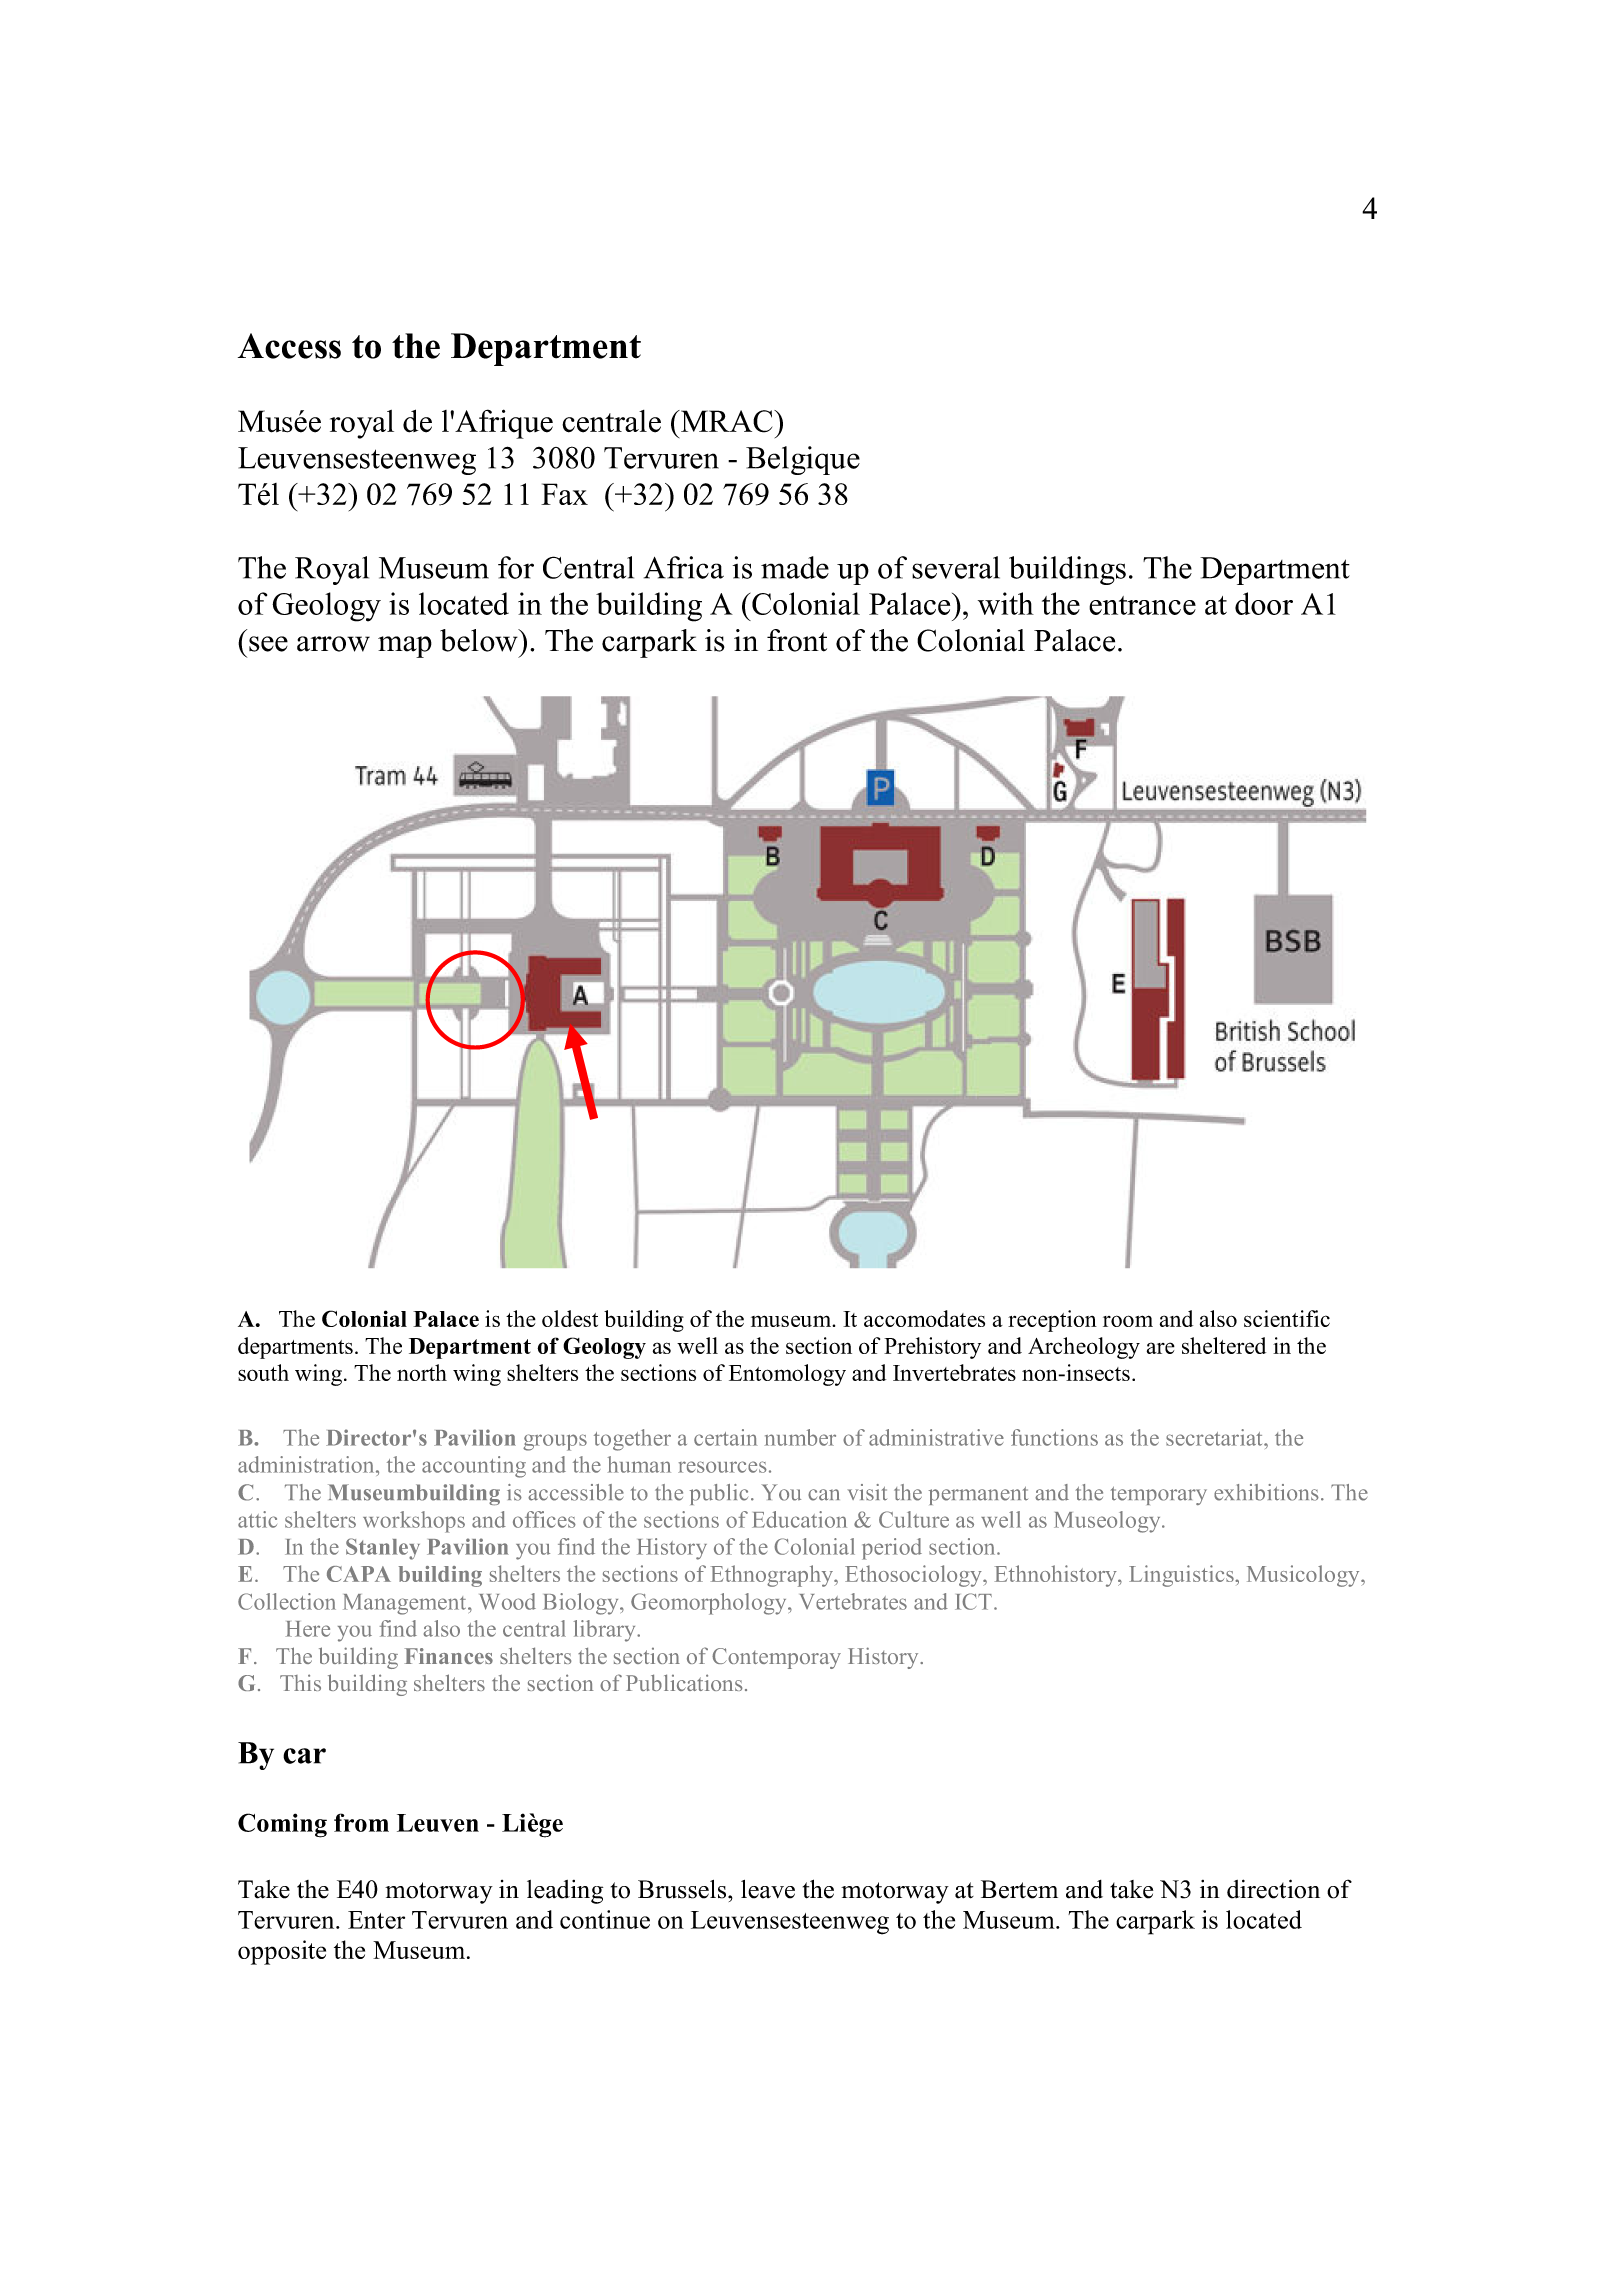  What do you see at coordinates (1142, 605) in the screenshot?
I see `entrance` at bounding box center [1142, 605].
